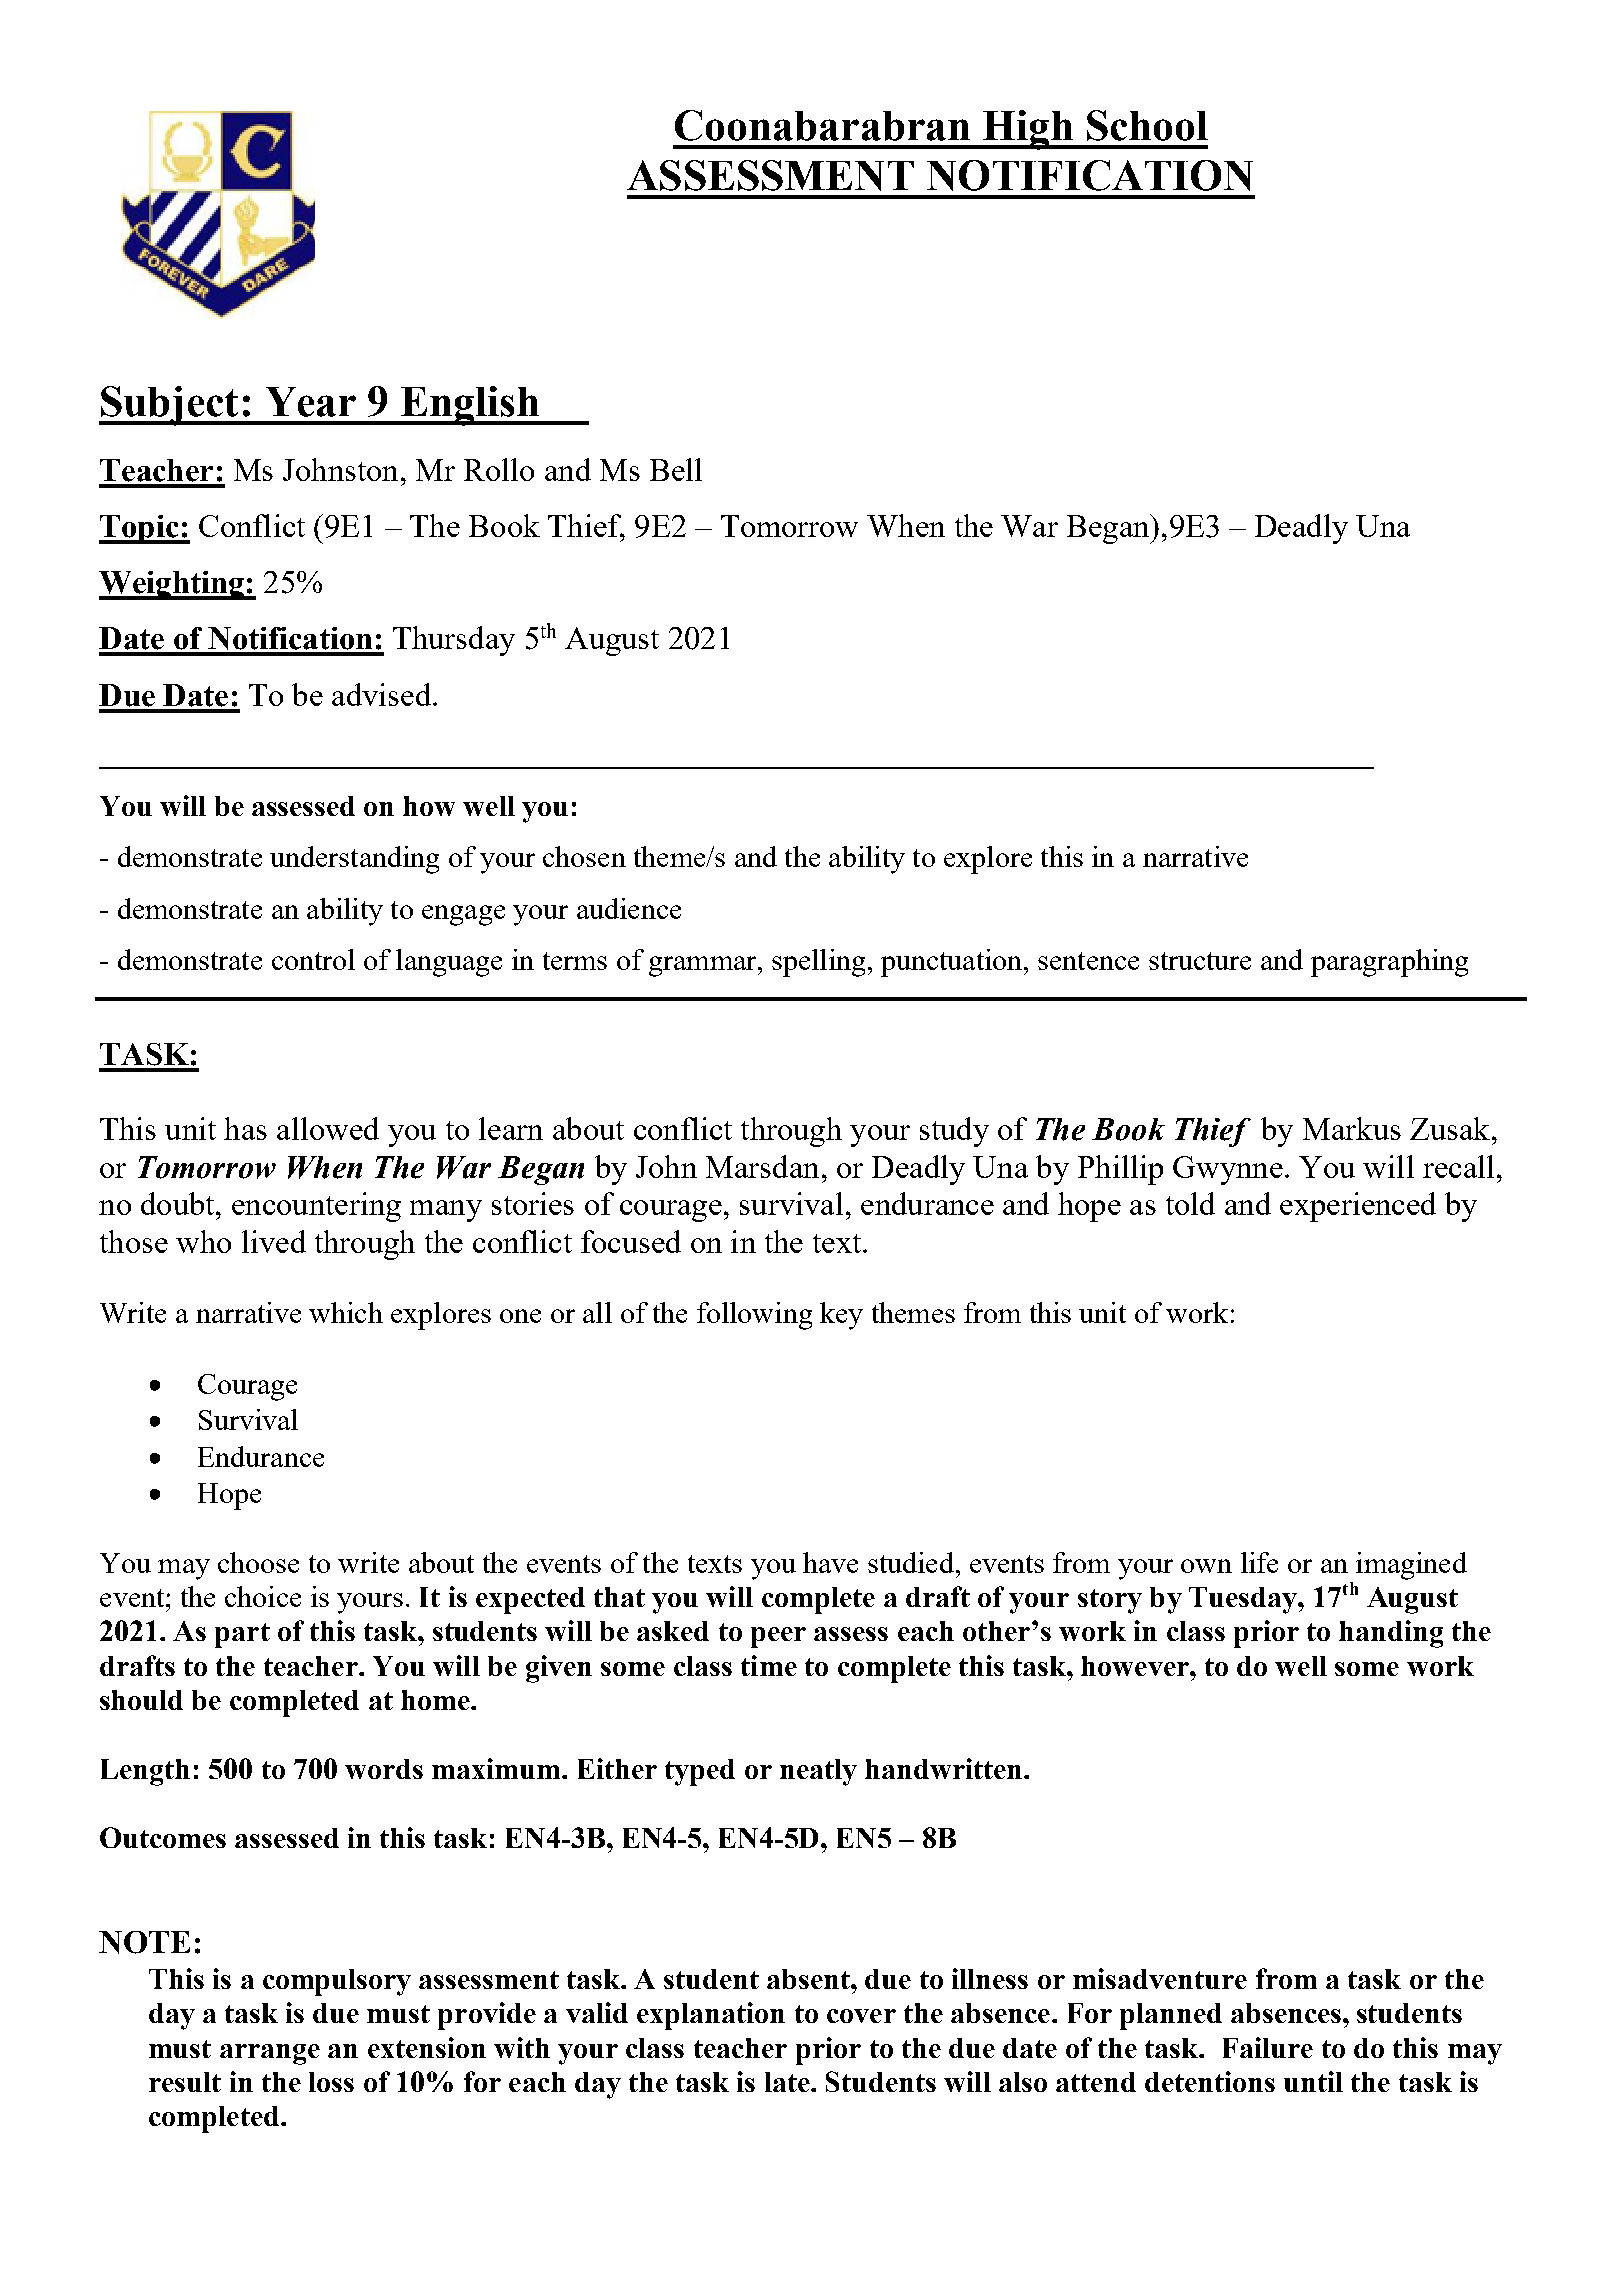  What do you see at coordinates (1268, 2047) in the screenshot?
I see `Failure` at bounding box center [1268, 2047].
